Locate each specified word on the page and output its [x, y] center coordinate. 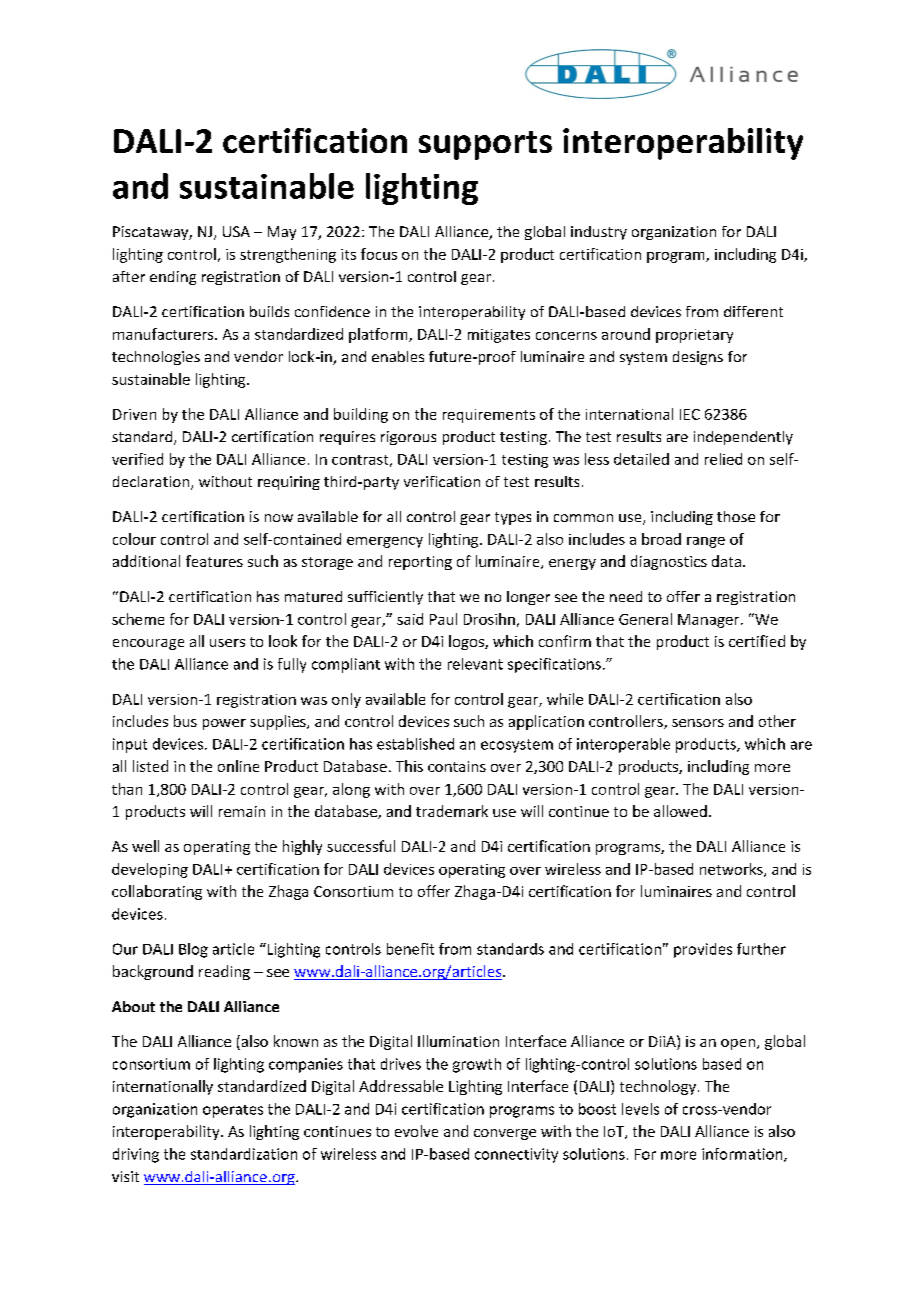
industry [599, 233]
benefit [410, 949]
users [227, 643]
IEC [690, 414]
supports [485, 145]
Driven [134, 414]
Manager [710, 621]
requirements [489, 416]
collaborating [157, 892]
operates [233, 1111]
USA [236, 231]
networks [732, 870]
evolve [416, 1131]
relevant [475, 664]
